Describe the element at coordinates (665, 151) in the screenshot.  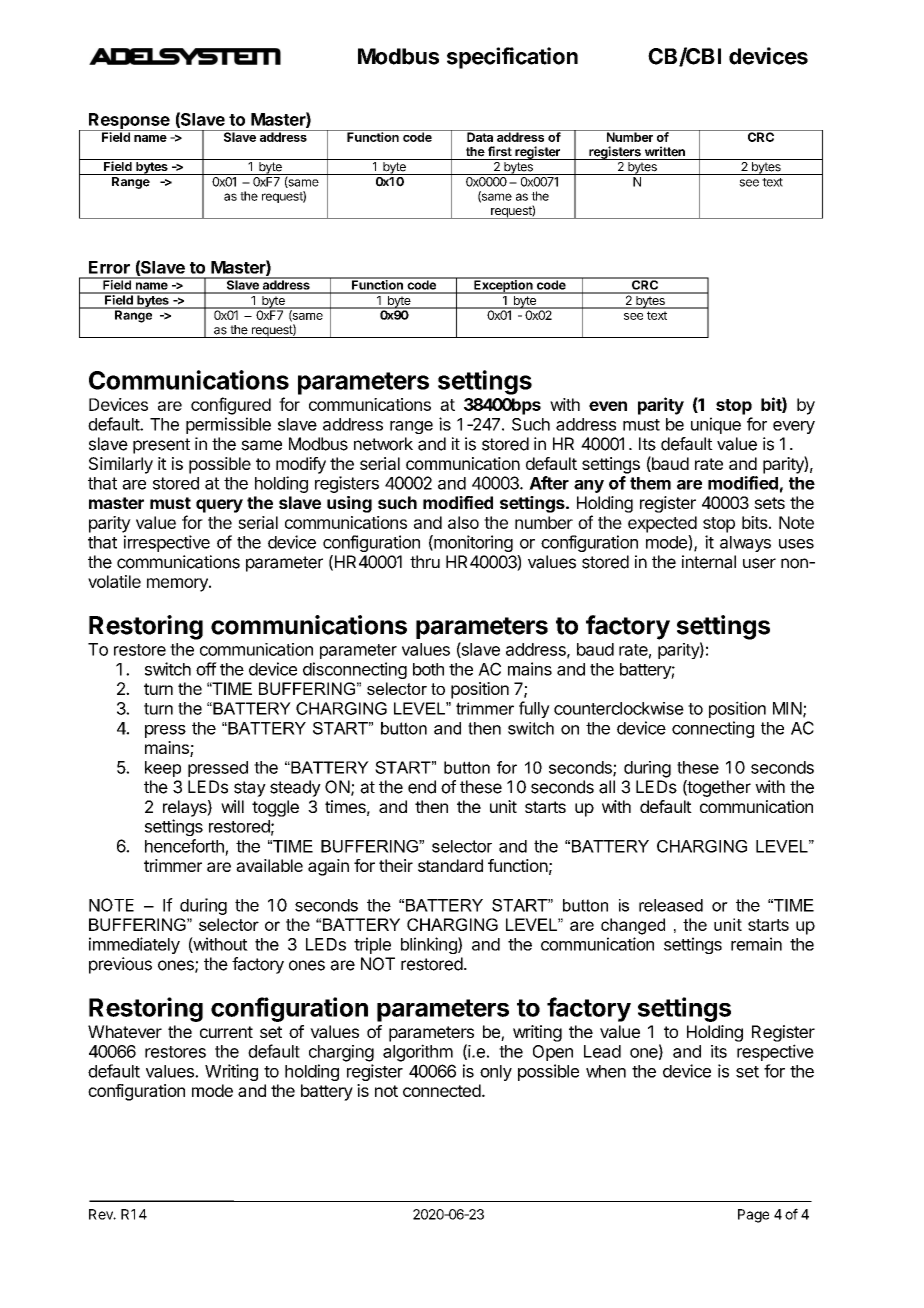
I see `written` at that location.
